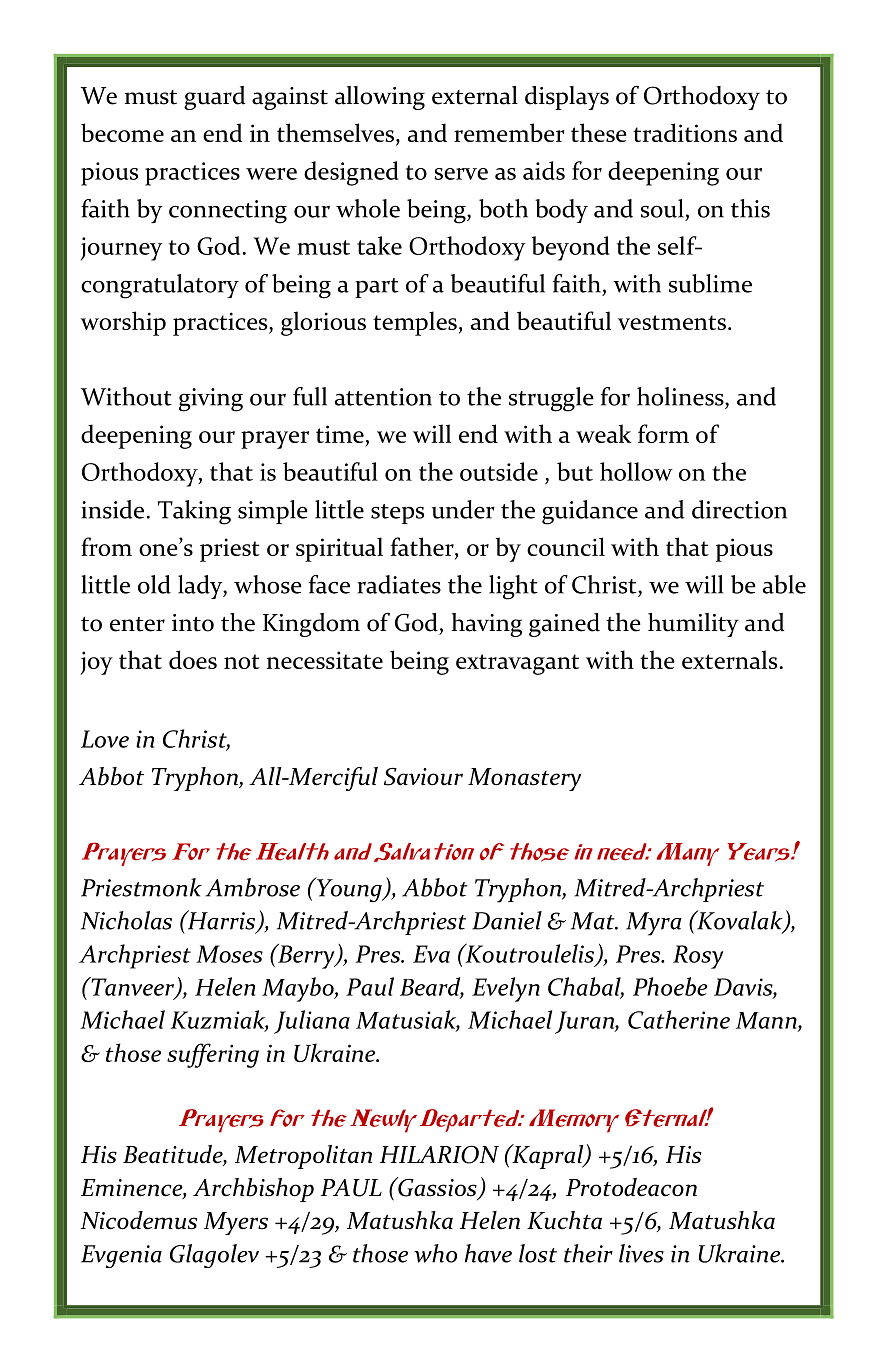  What do you see at coordinates (461, 174) in the page?
I see `serve` at bounding box center [461, 174].
